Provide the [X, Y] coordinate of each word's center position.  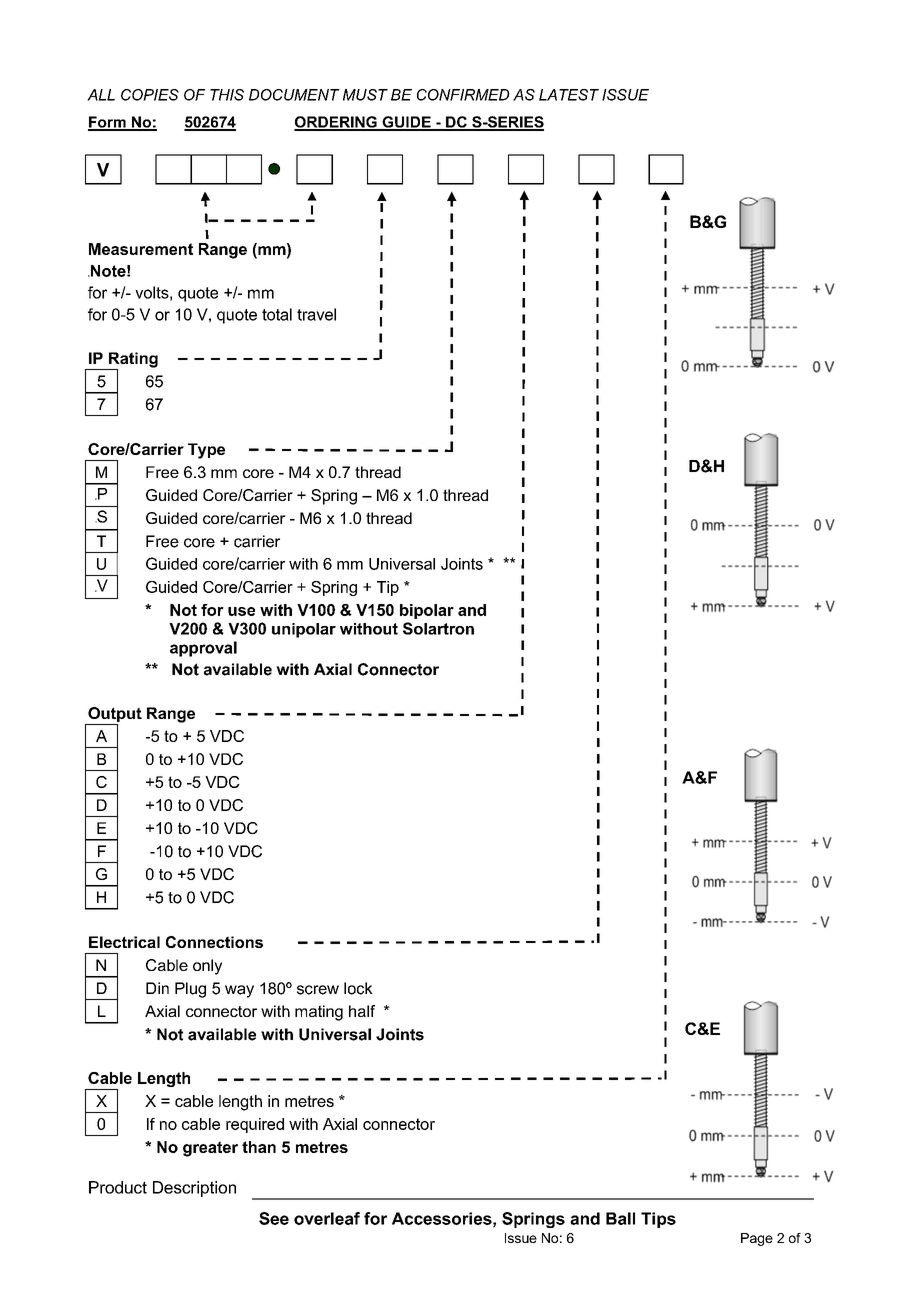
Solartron [438, 628]
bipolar [427, 611]
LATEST [569, 95]
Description [194, 1189]
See [274, 1218]
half [362, 1011]
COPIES [150, 95]
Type [206, 451]
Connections [214, 942]
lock [358, 988]
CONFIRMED [463, 95]
